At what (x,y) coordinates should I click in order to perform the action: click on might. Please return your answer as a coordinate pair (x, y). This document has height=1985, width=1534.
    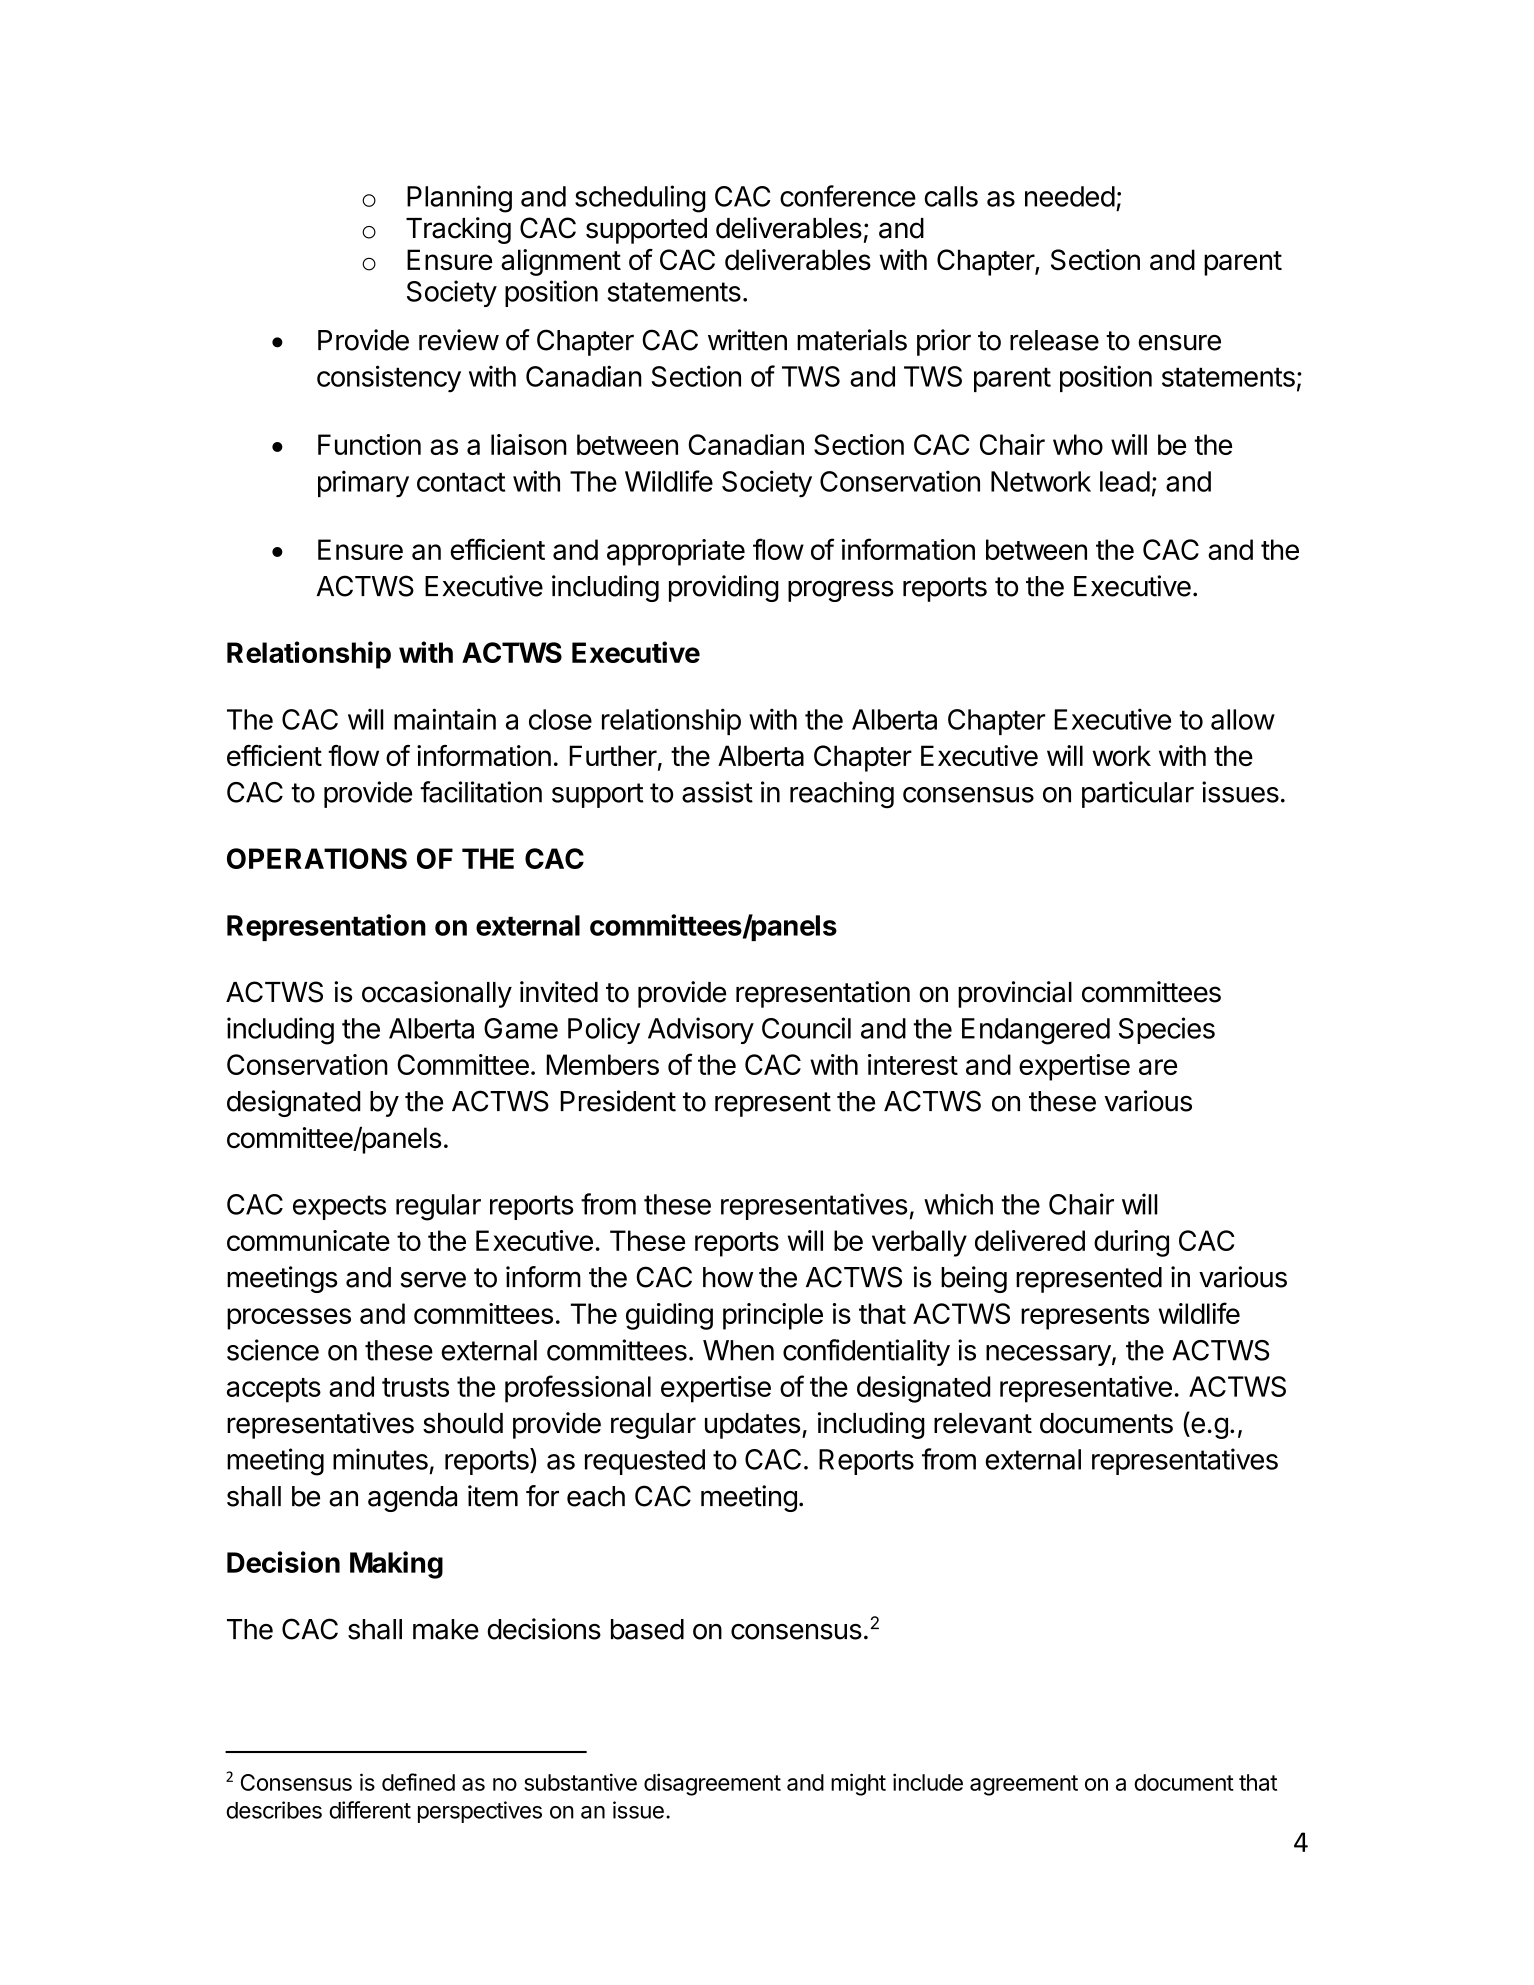
    Looking at the image, I should click on (858, 1784).
